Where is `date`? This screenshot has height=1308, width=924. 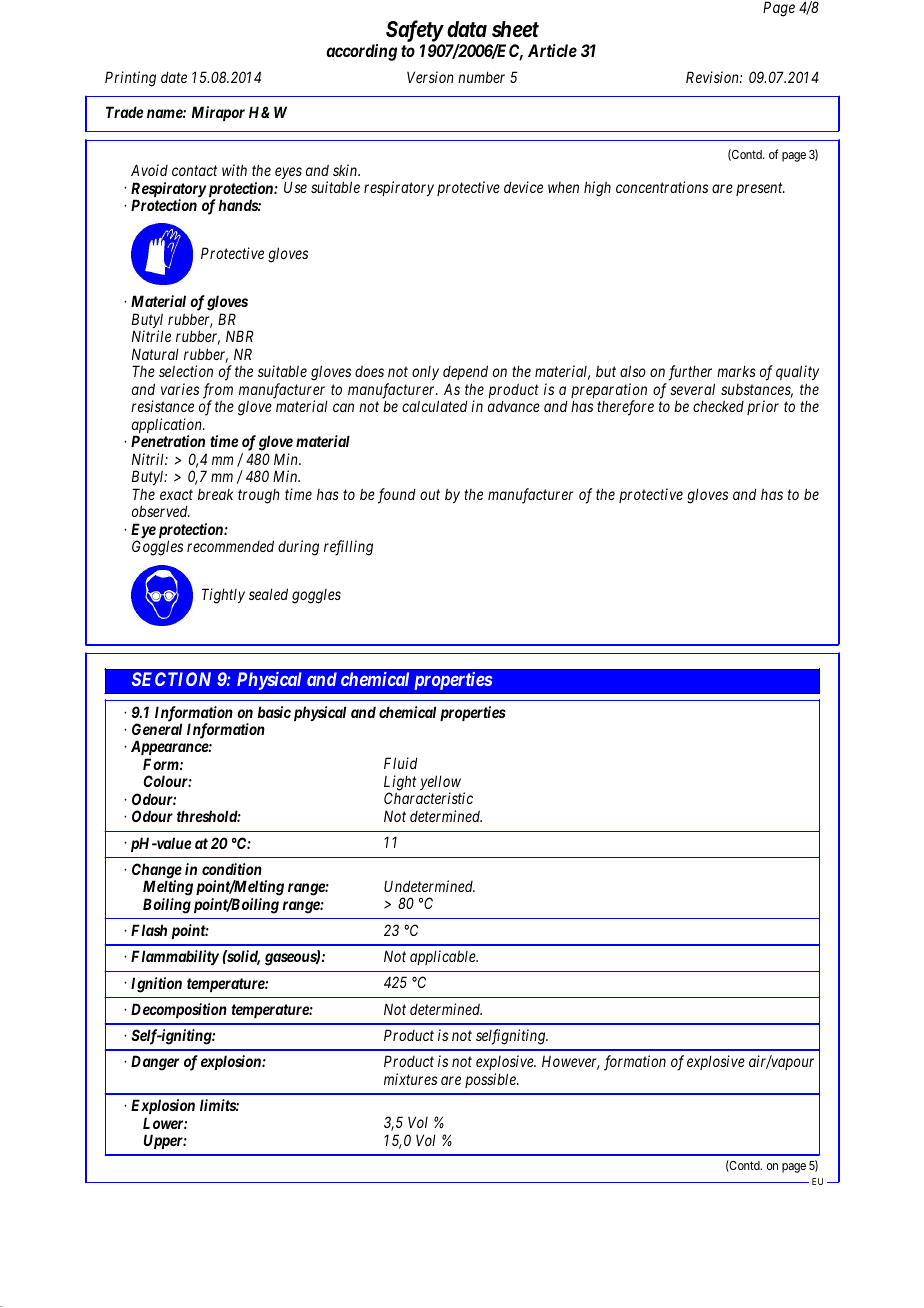
date is located at coordinates (174, 77).
